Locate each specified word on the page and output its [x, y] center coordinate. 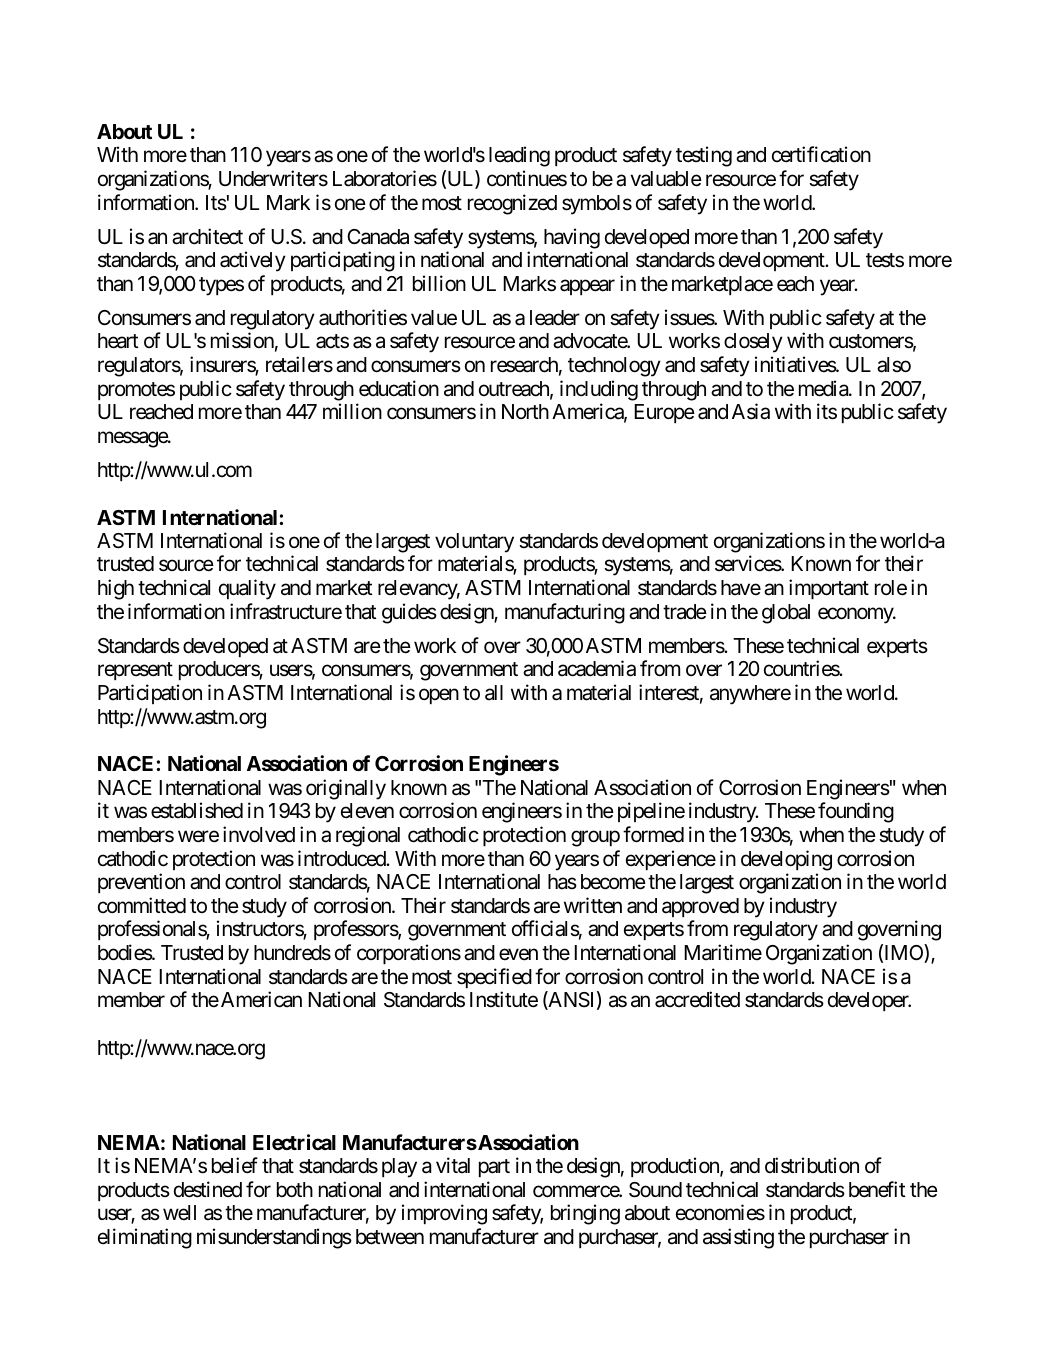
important [829, 589]
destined [208, 1189]
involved [259, 834]
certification [821, 154]
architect [207, 236]
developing [786, 860]
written [593, 905]
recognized [512, 204]
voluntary [474, 543]
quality [247, 589]
